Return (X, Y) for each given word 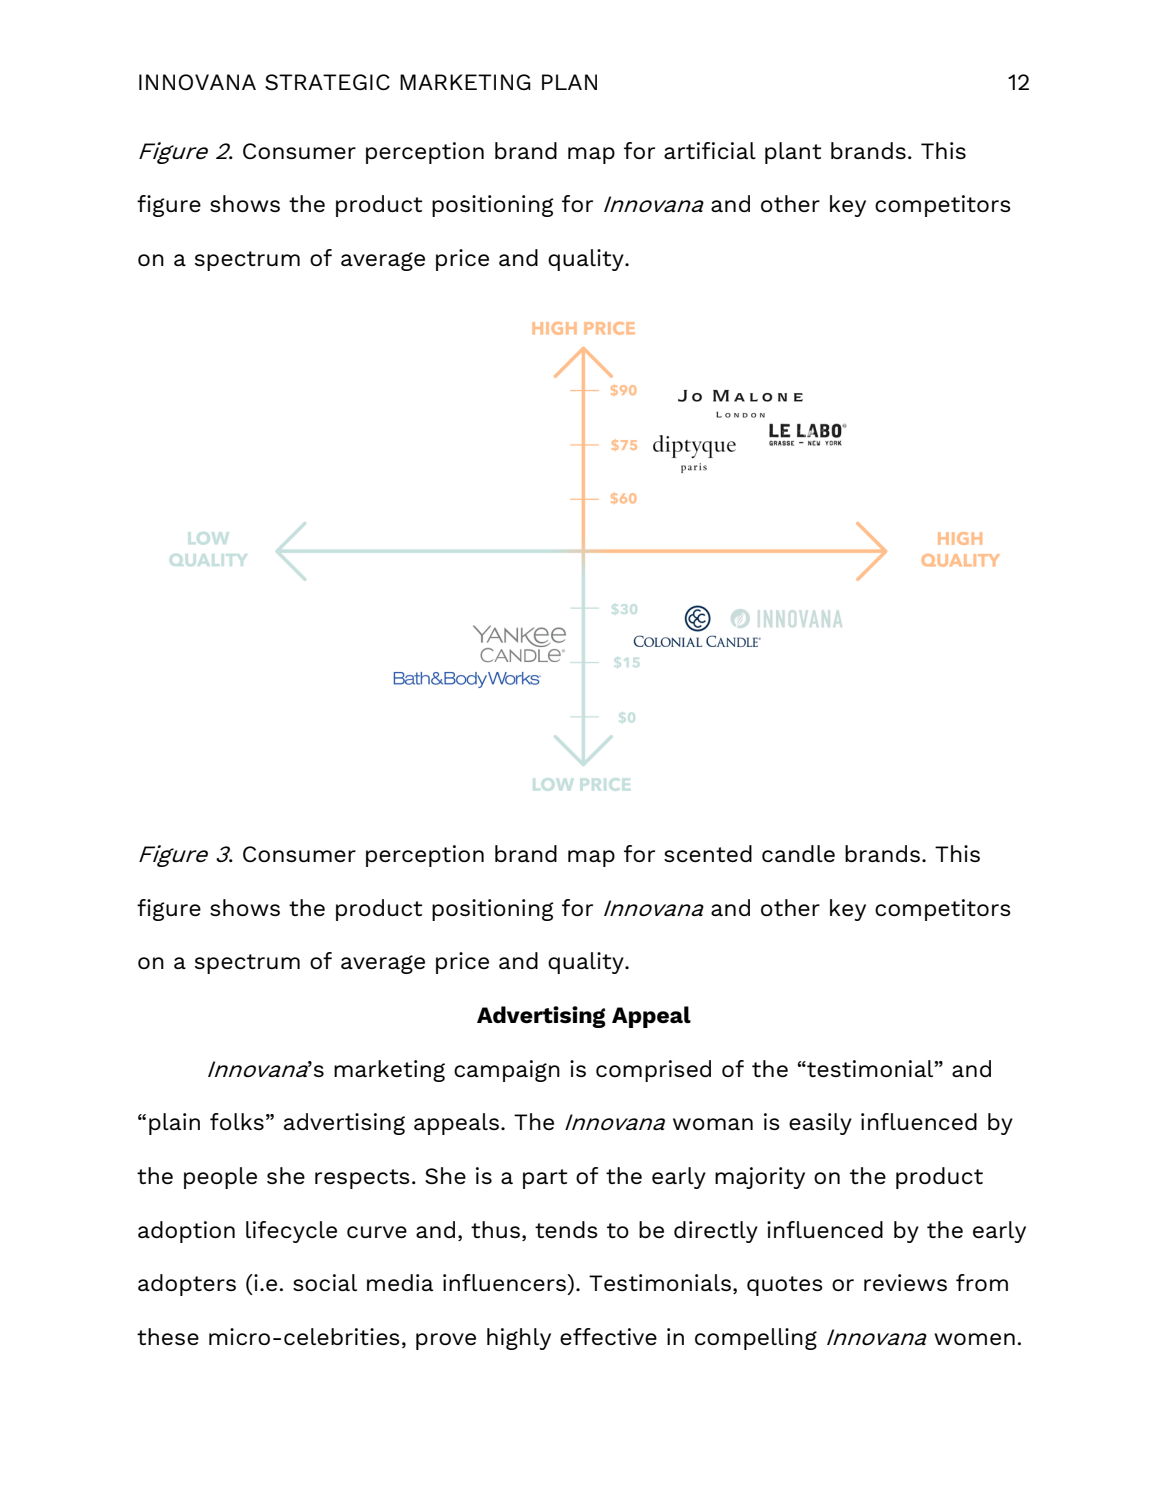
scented (708, 853)
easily (820, 1124)
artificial (710, 150)
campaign (507, 1071)
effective (608, 1336)
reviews (905, 1282)
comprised (653, 1071)
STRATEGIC (327, 82)
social (325, 1282)
